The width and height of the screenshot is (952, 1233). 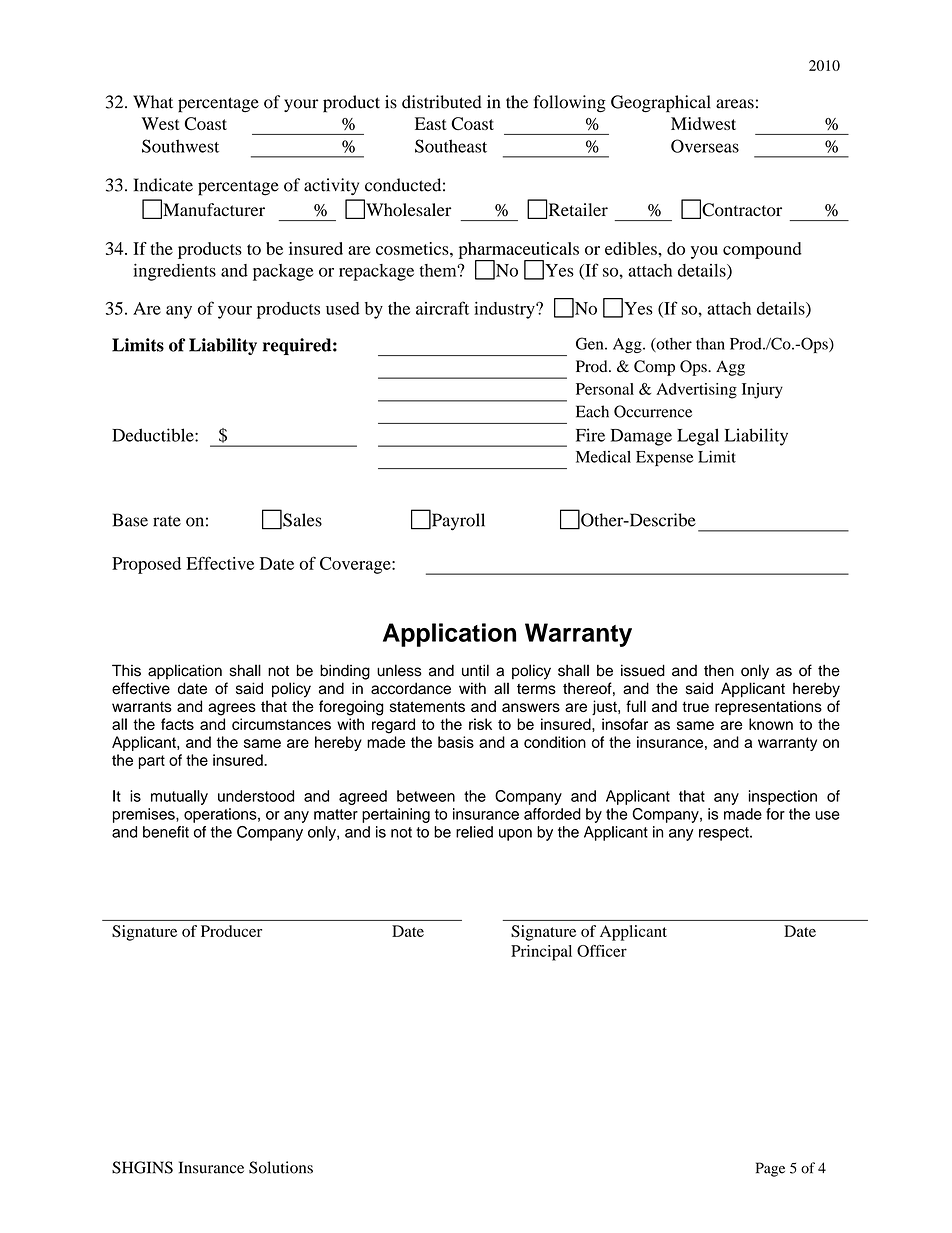 What do you see at coordinates (541, 953) in the screenshot?
I see `Principal` at bounding box center [541, 953].
